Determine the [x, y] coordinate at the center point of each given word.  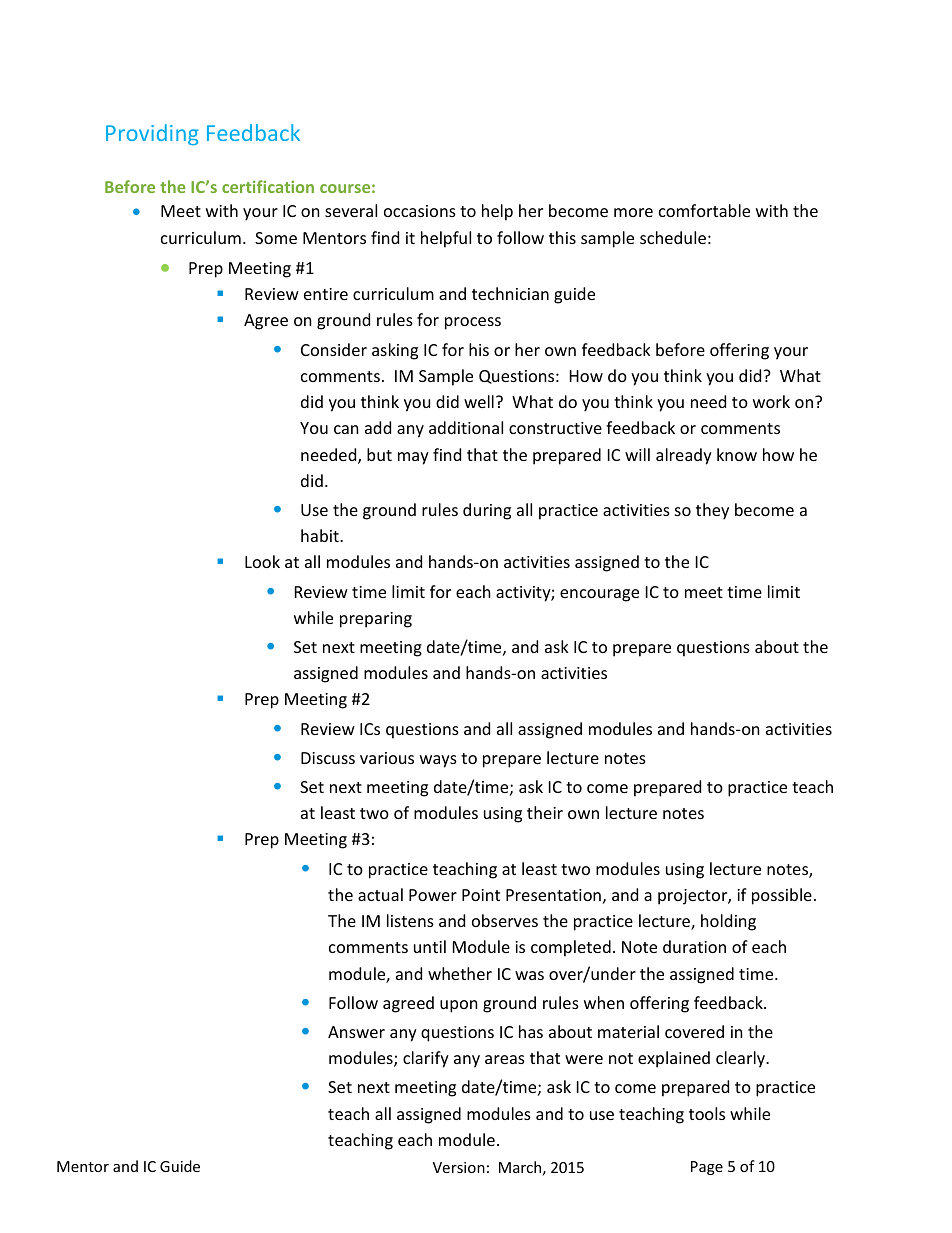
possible [782, 896]
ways [438, 761]
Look [262, 561]
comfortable [704, 210]
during [487, 511]
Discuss [328, 758]
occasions [420, 211]
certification [268, 186]
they [712, 511]
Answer [356, 1032]
